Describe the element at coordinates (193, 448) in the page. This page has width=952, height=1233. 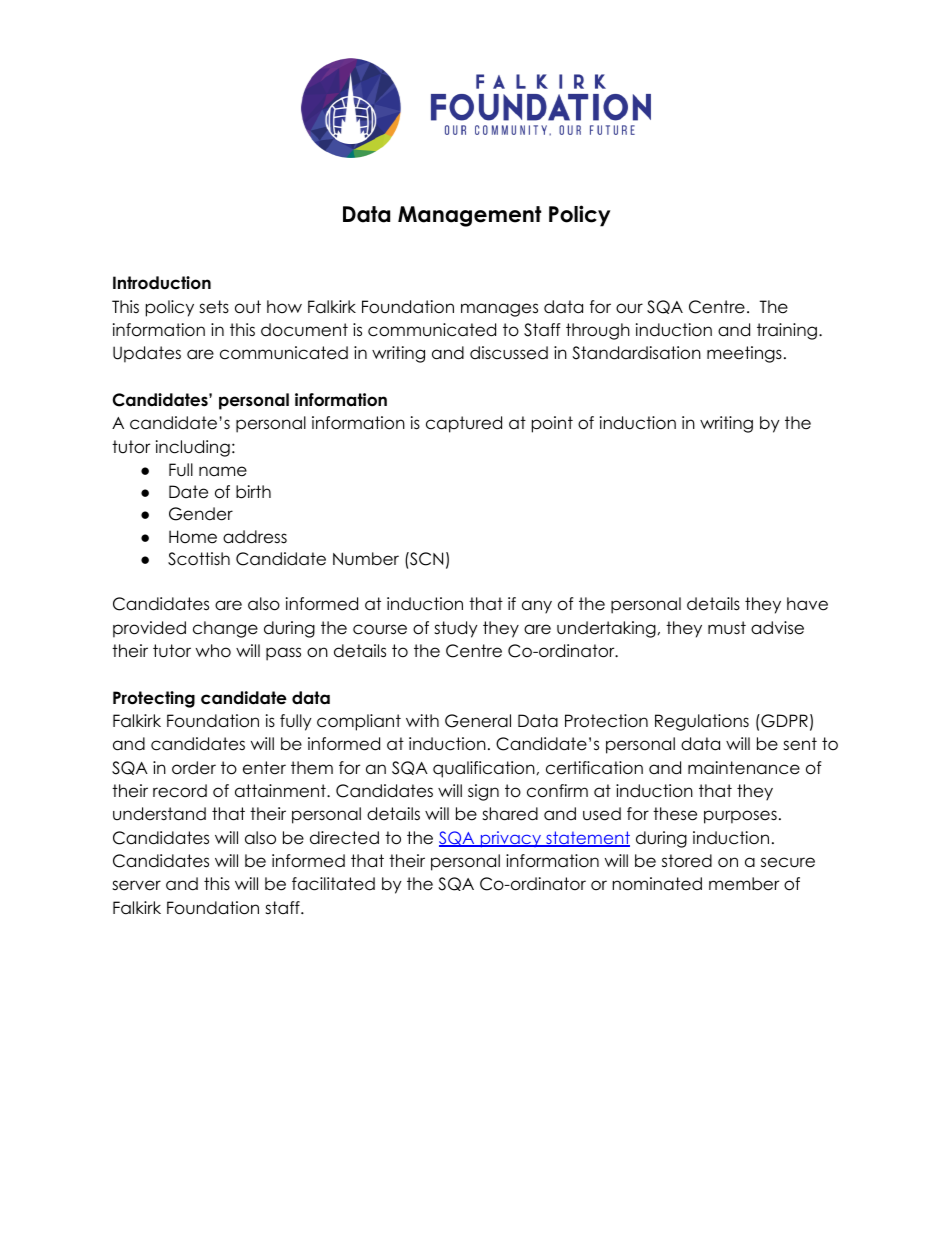
I see `including` at that location.
